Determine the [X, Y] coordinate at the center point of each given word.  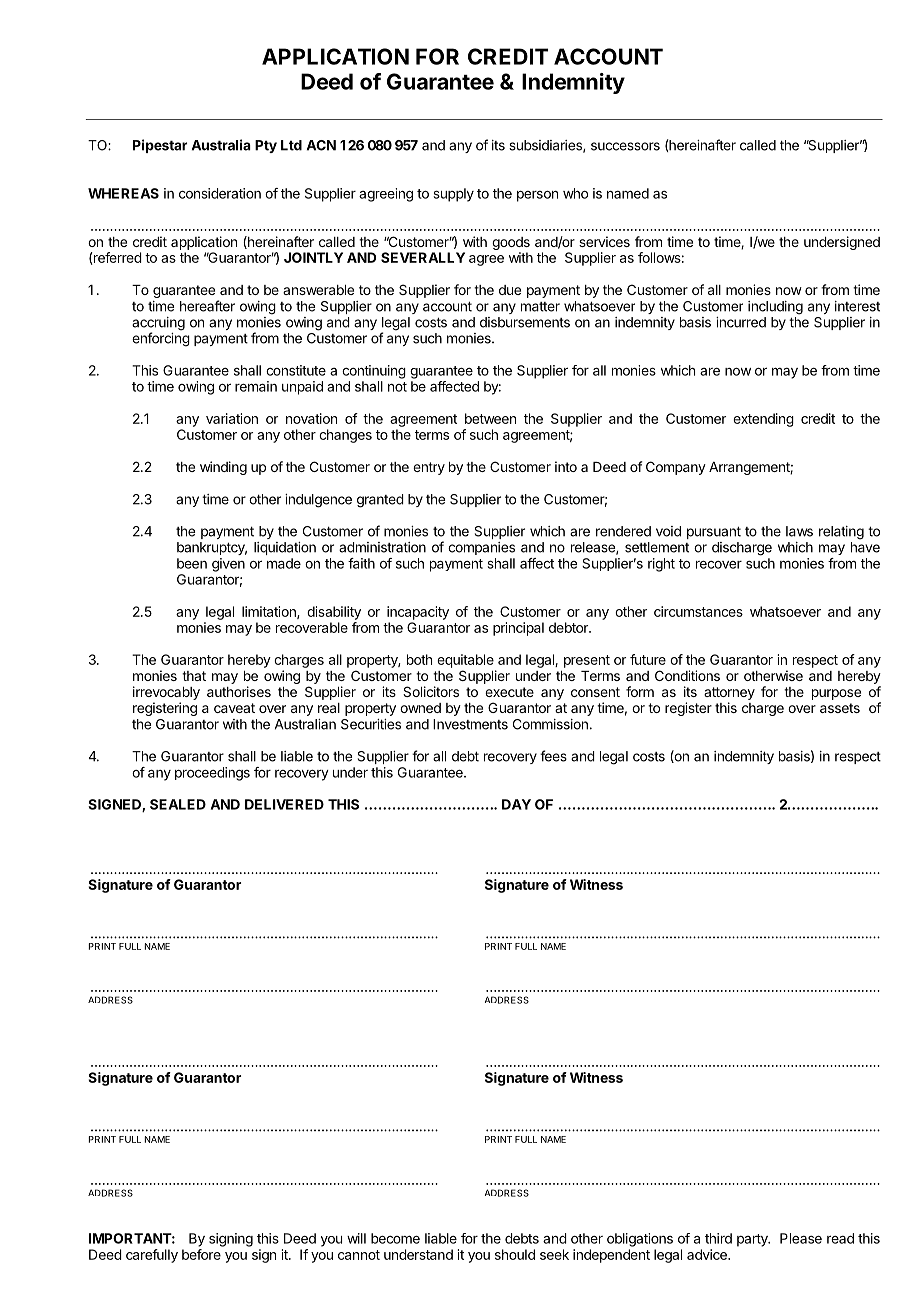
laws [799, 531]
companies [481, 548]
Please [801, 1238]
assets [840, 708]
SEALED [178, 804]
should [515, 1254]
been [192, 563]
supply [454, 195]
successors [625, 146]
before [201, 1254]
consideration [220, 193]
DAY [516, 804]
